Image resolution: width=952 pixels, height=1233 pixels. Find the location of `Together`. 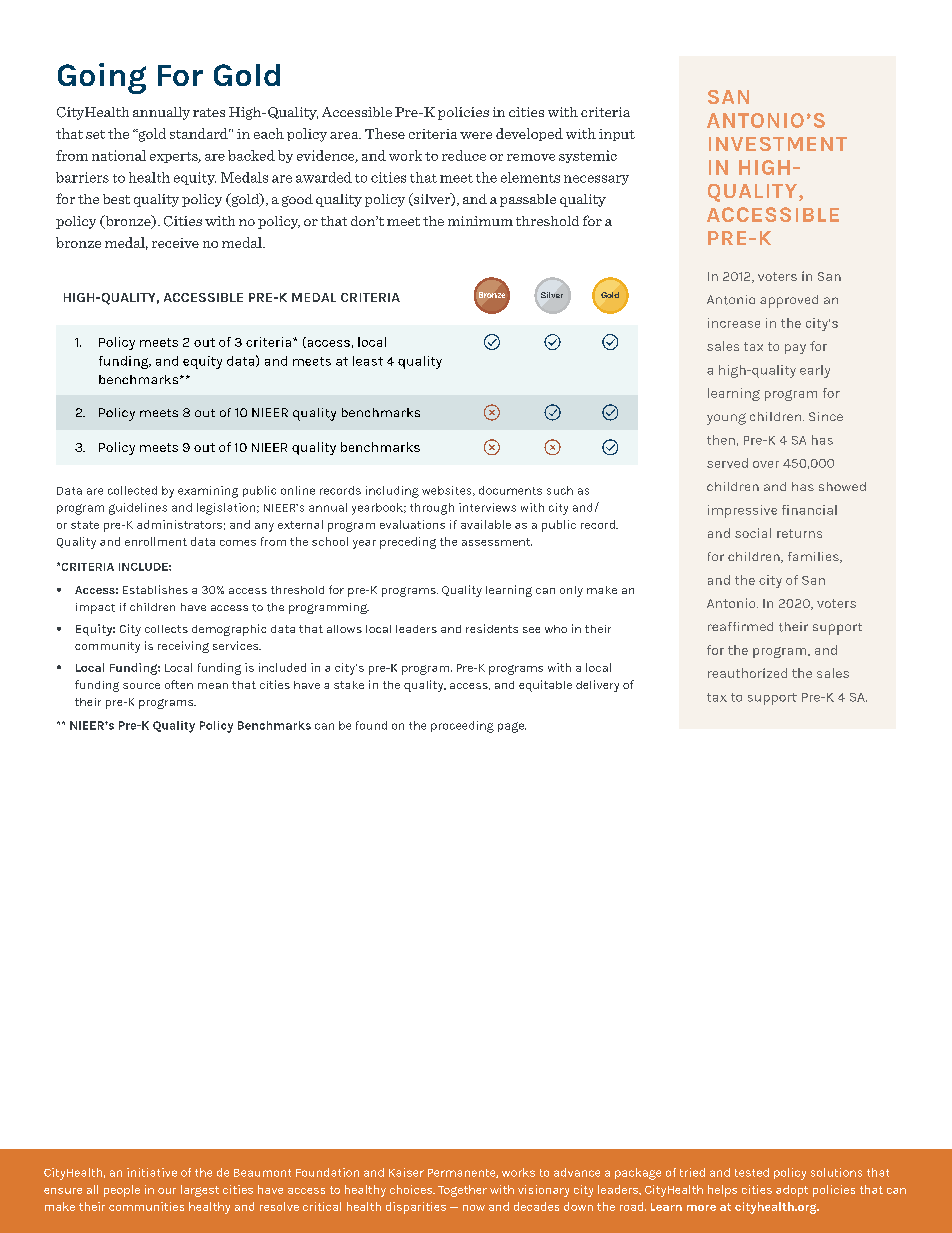

Together is located at coordinates (462, 1191).
